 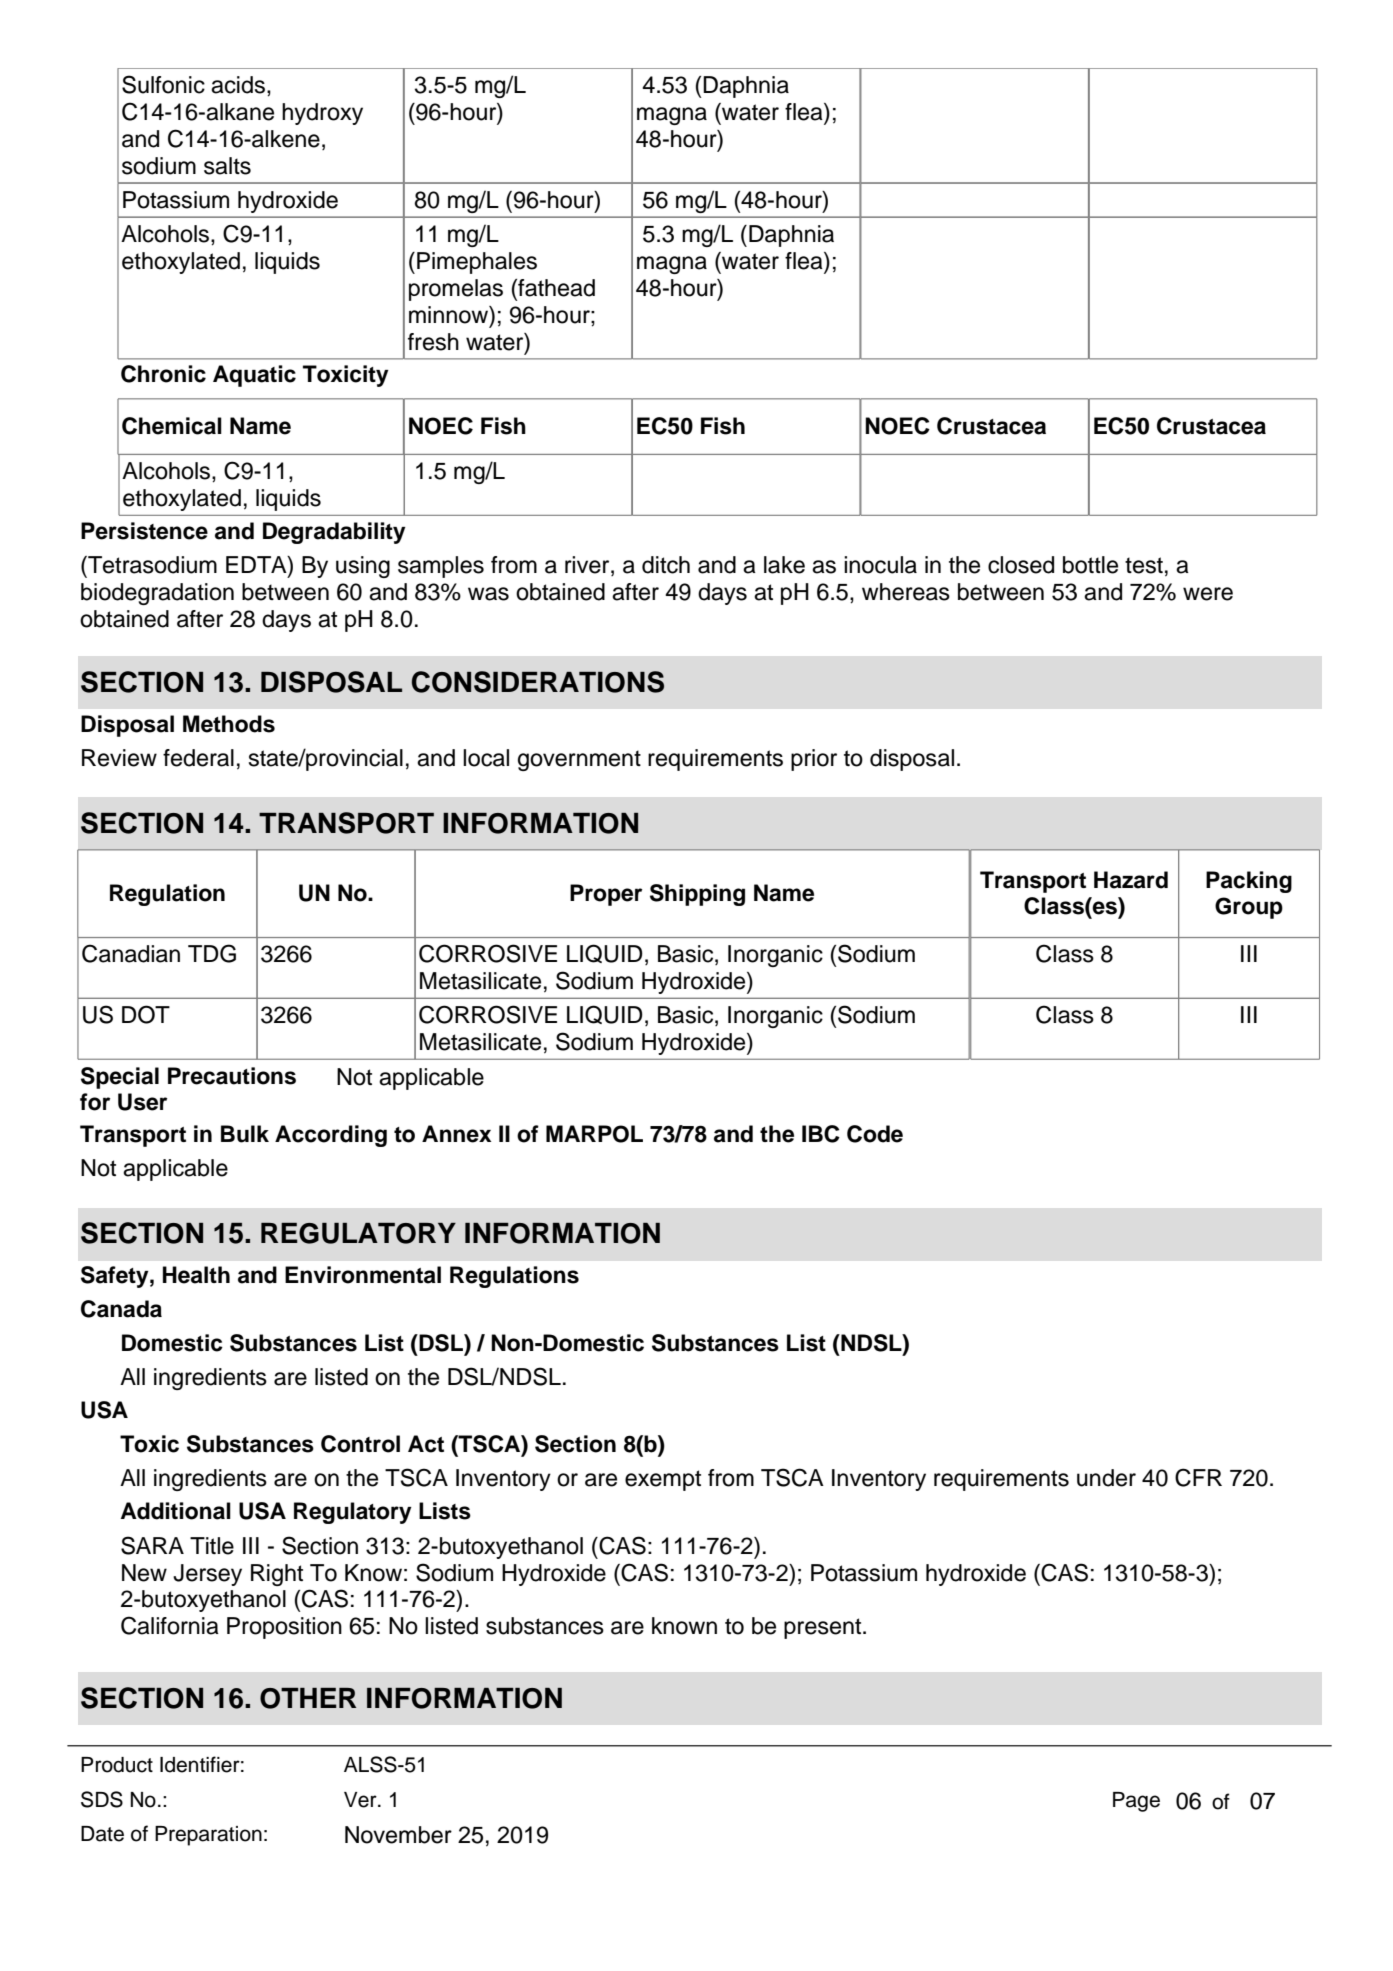 I want to click on bottle, so click(x=1090, y=565).
